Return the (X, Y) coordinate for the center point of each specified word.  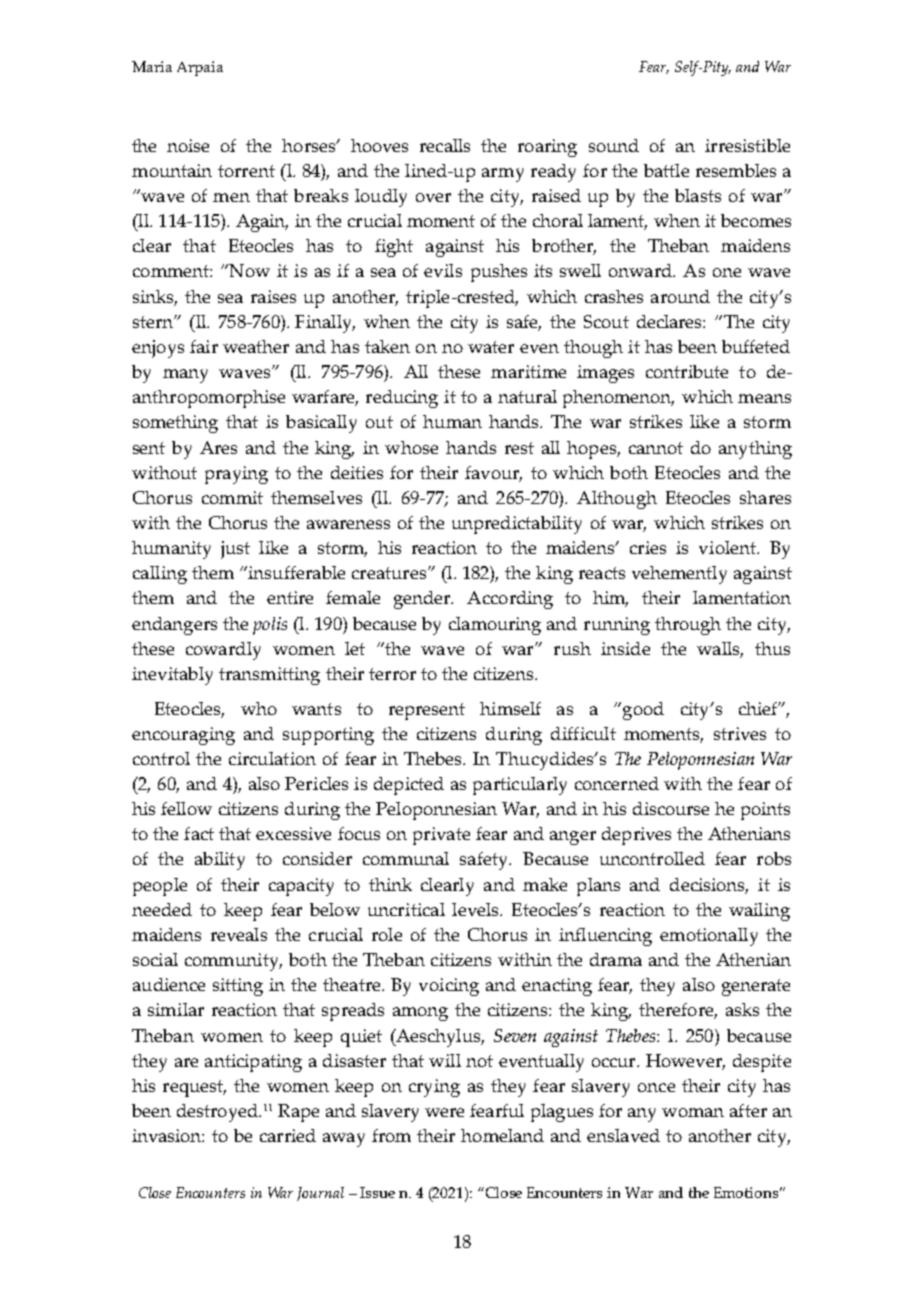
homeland (502, 1135)
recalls (445, 145)
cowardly (223, 651)
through (688, 626)
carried (288, 1135)
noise (188, 145)
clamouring (495, 626)
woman (693, 1112)
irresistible (747, 145)
